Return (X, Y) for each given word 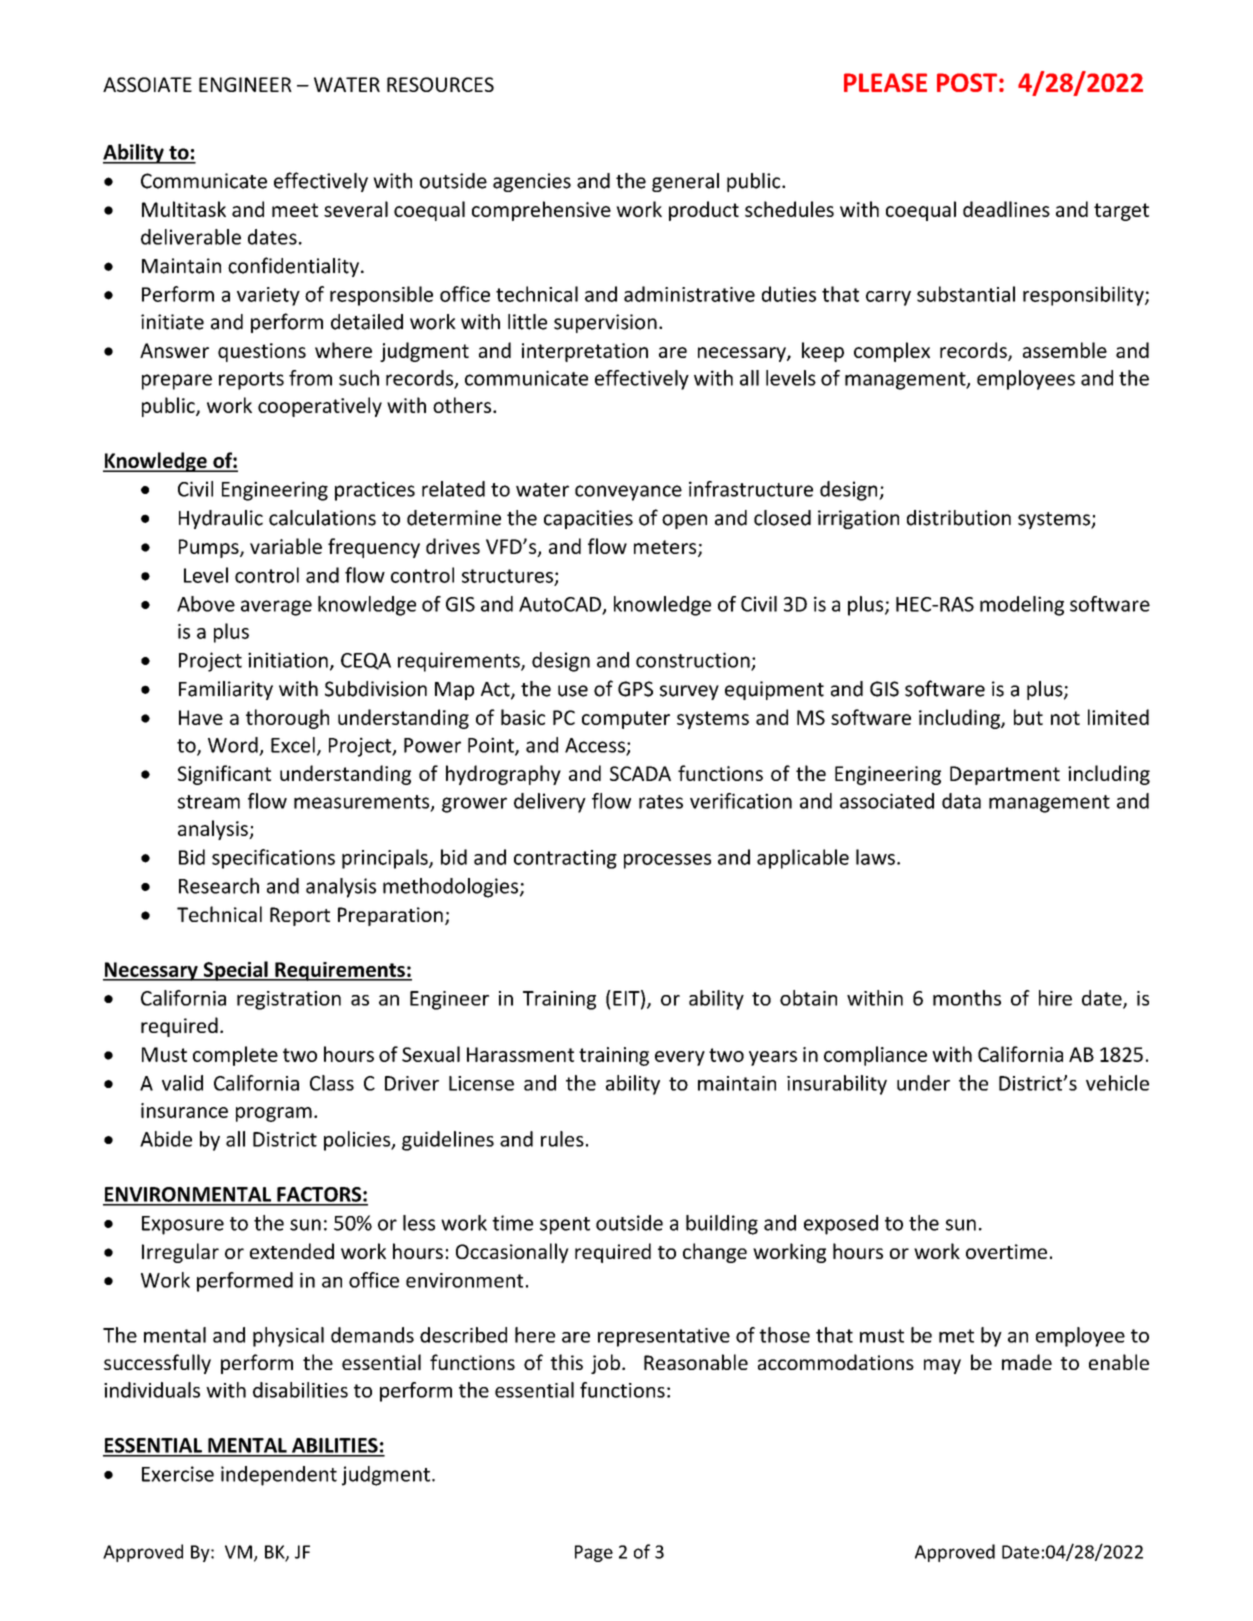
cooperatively (320, 407)
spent (565, 1226)
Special (235, 971)
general (685, 182)
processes (667, 861)
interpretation (585, 352)
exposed (841, 1225)
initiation (288, 660)
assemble (1065, 350)
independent (279, 1476)
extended (292, 1251)
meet (295, 210)
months (967, 998)
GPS (635, 689)
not (1065, 718)
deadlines (1006, 209)
